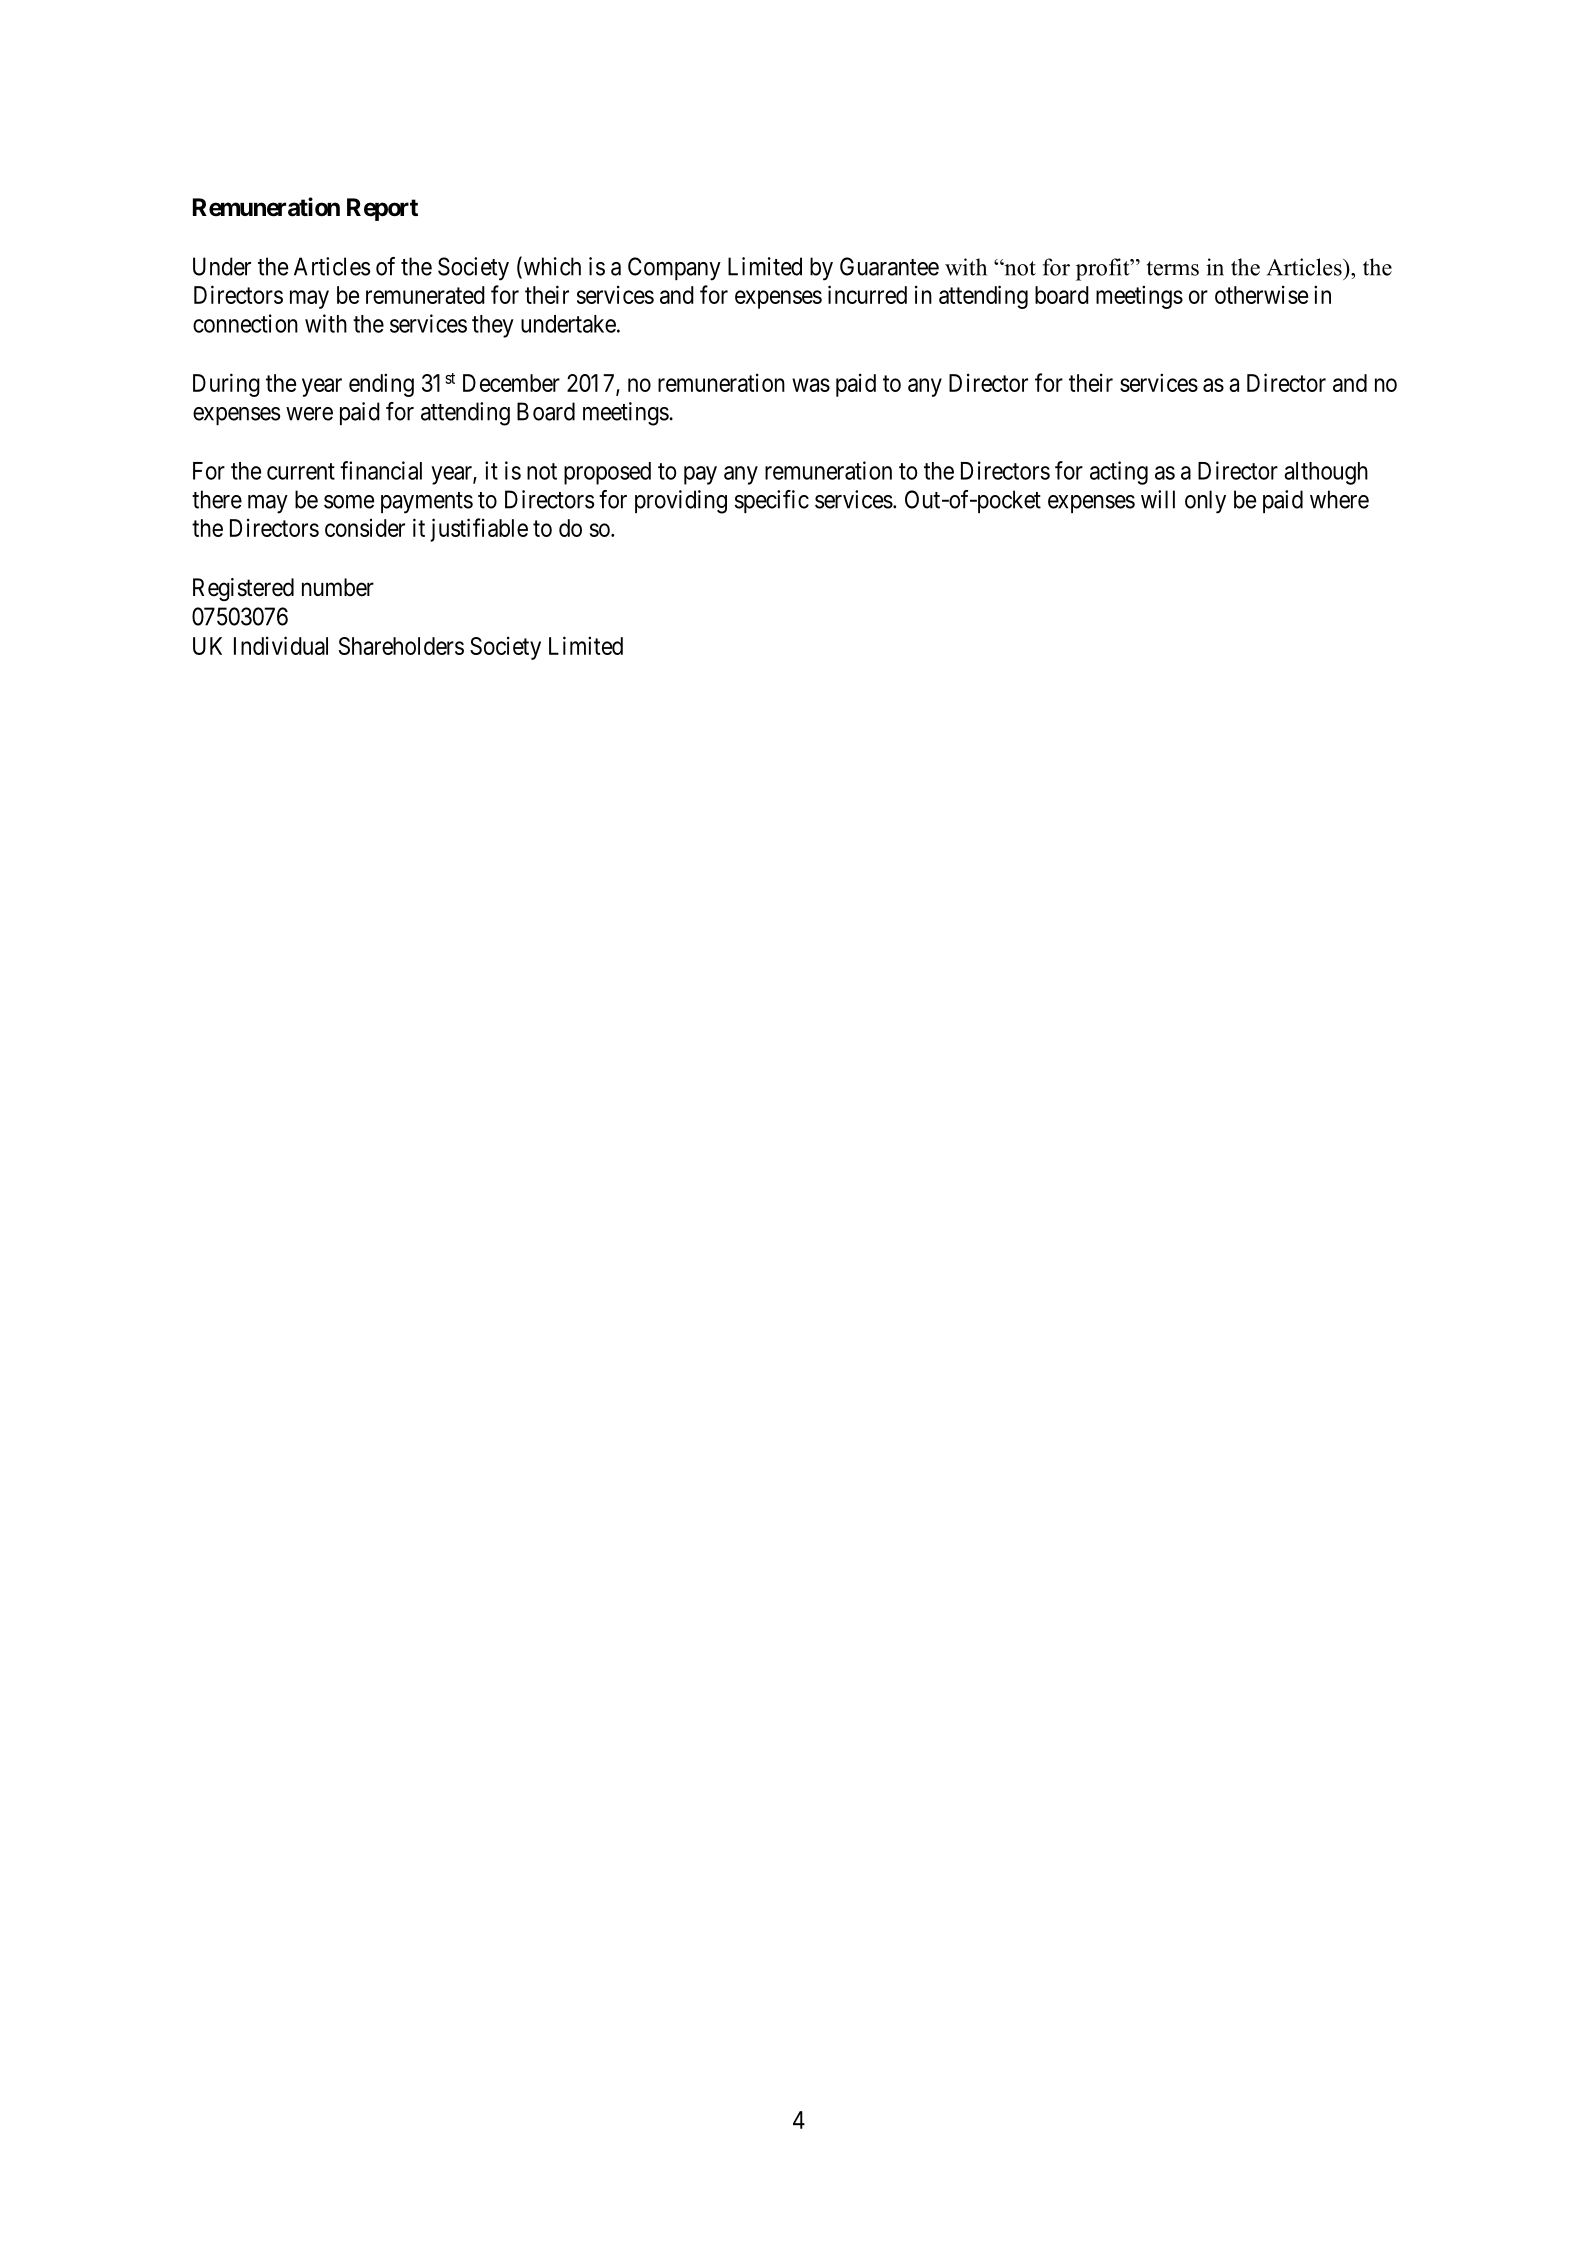  I want to click on specific, so click(771, 501).
